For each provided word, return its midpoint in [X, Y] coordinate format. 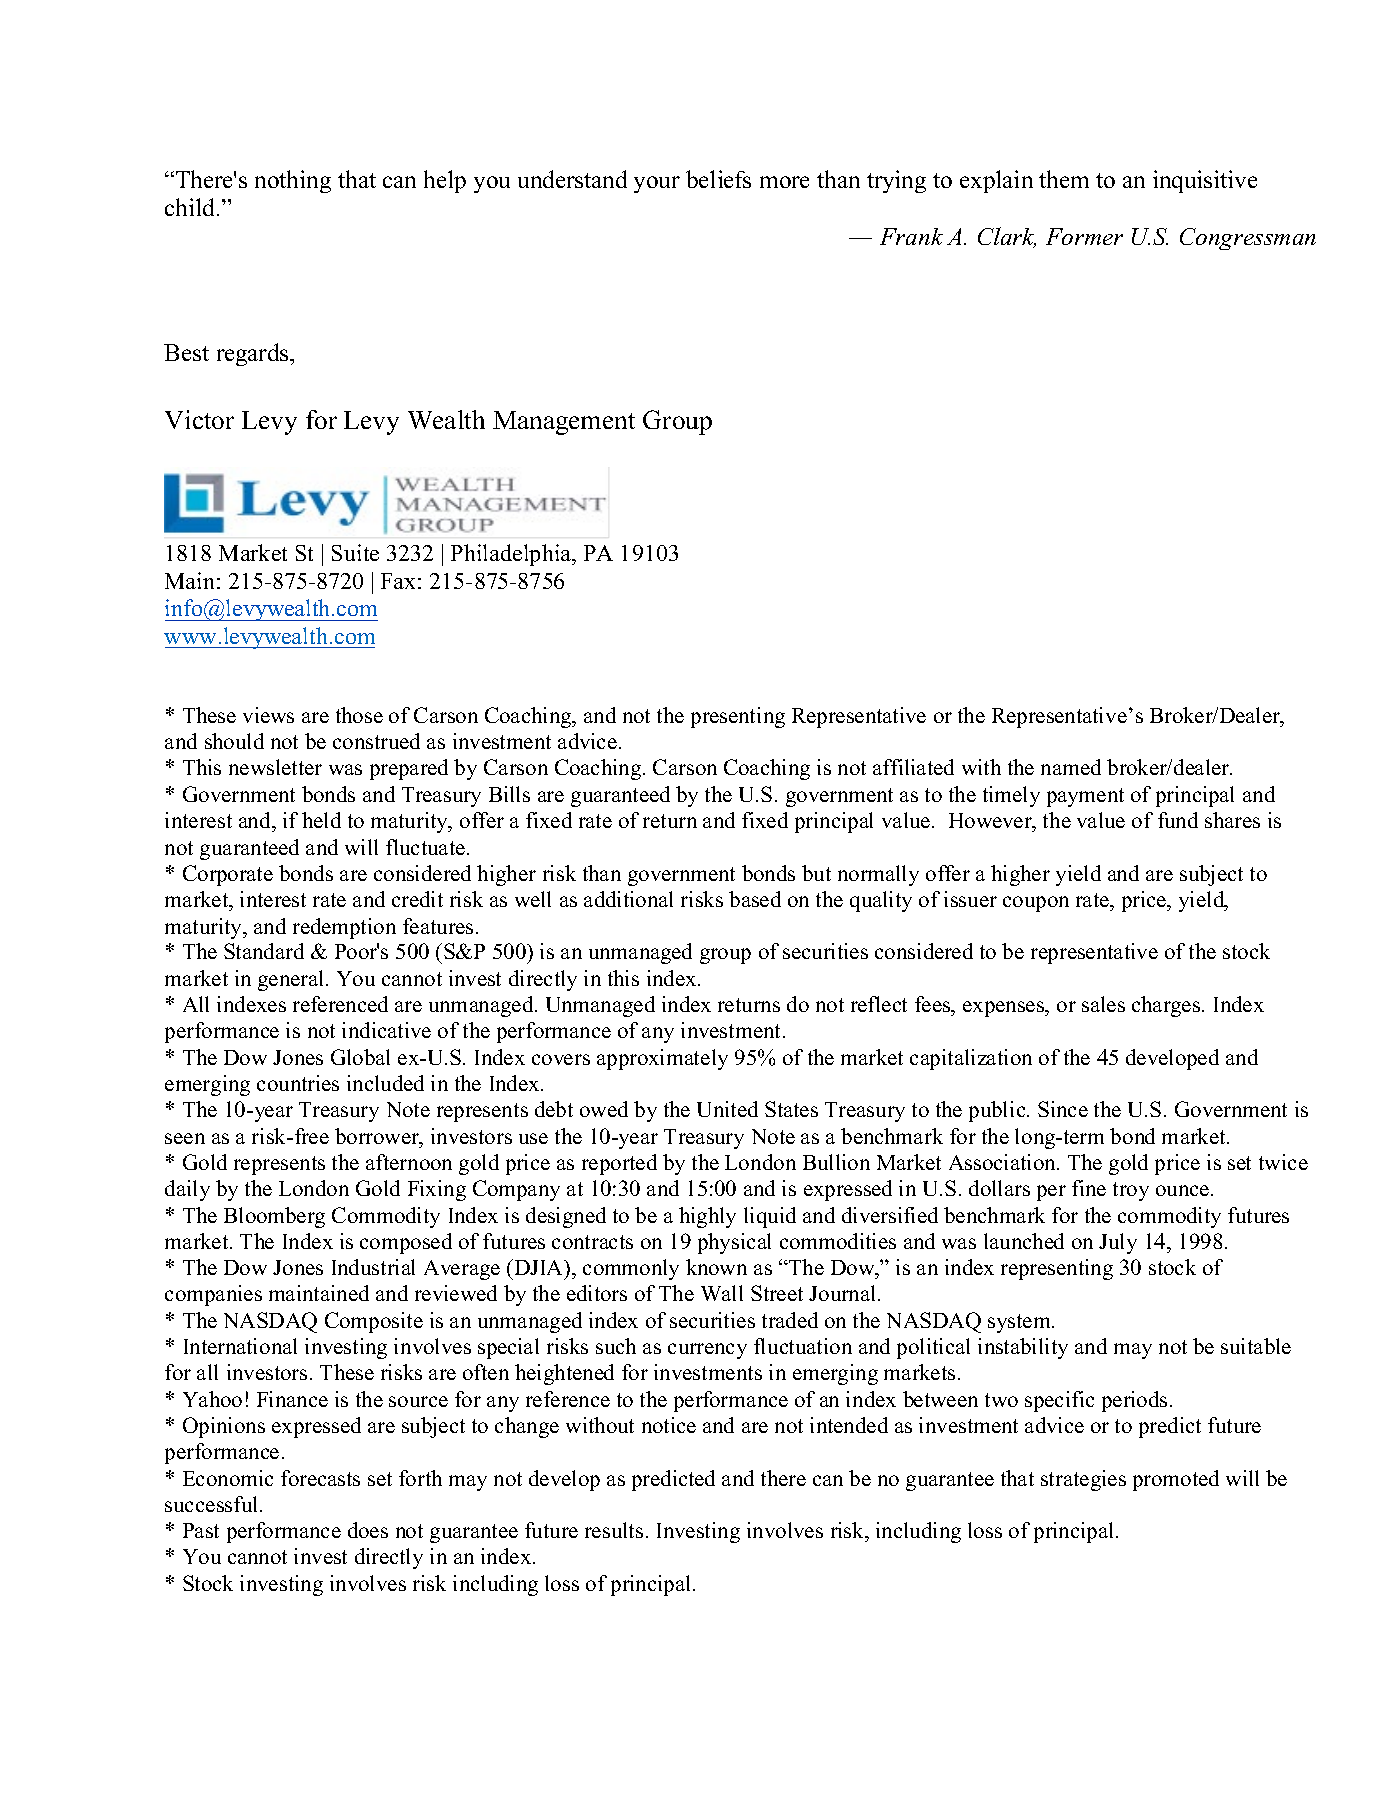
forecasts [320, 1478]
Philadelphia [512, 555]
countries [298, 1083]
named [1071, 767]
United [727, 1109]
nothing [293, 181]
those [359, 715]
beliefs [718, 179]
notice [669, 1425]
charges [1167, 1006]
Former [1084, 236]
